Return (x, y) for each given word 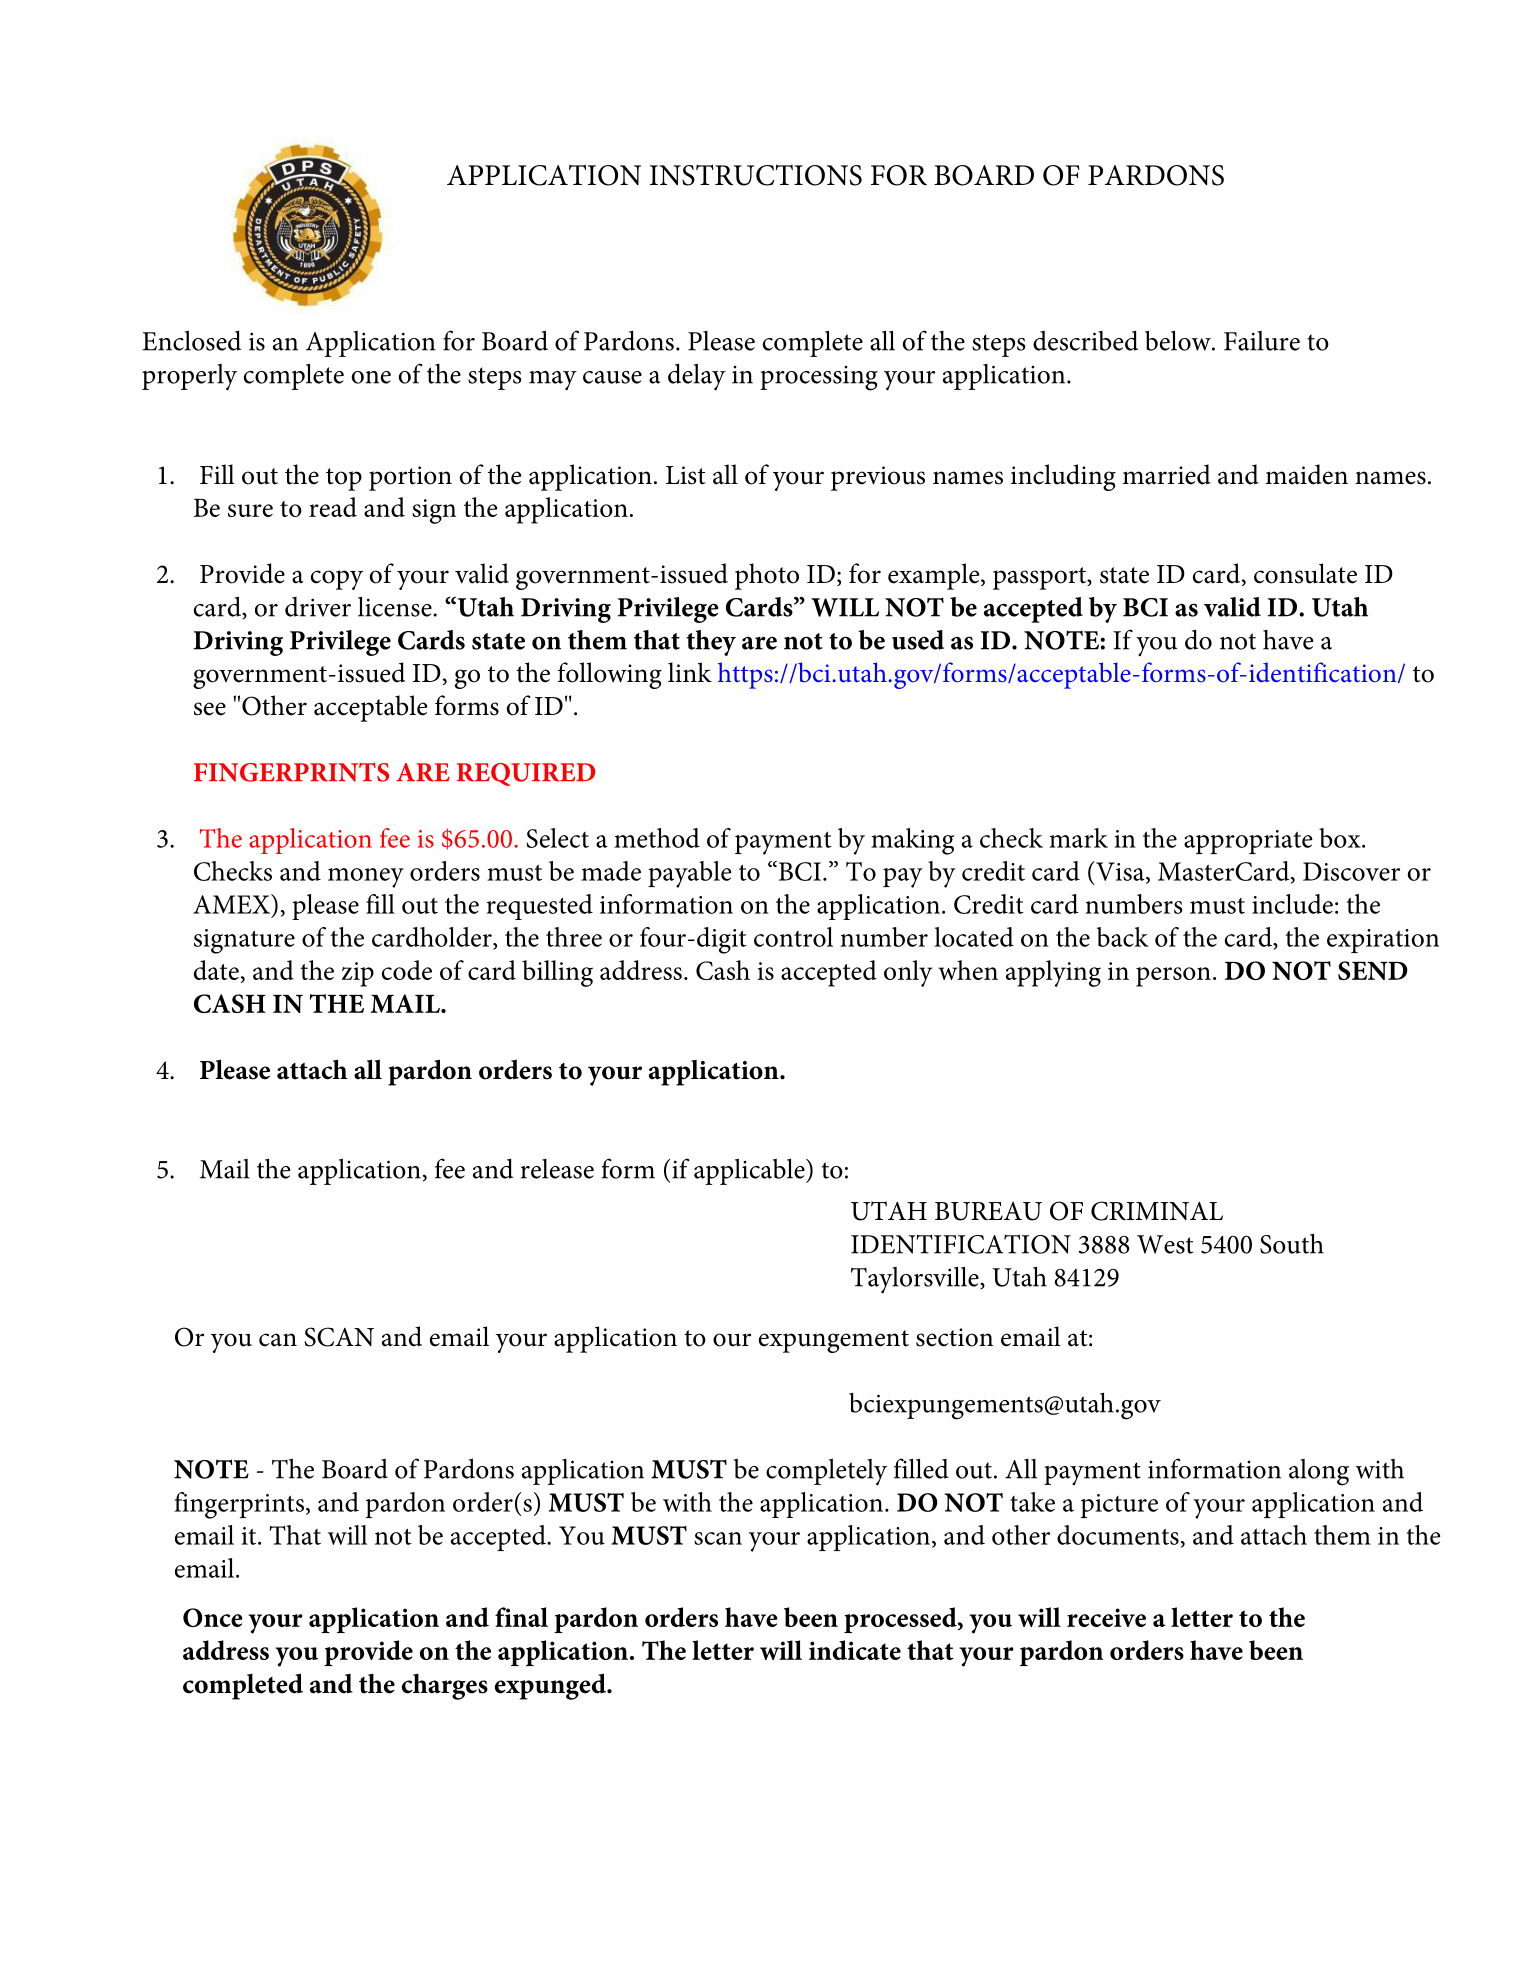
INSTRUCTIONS (756, 175)
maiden (1307, 474)
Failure (1262, 341)
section (954, 1337)
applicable (750, 1171)
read (333, 507)
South (1292, 1243)
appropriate (1248, 842)
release (557, 1169)
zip (358, 974)
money (366, 878)
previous (878, 478)
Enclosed (191, 340)
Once (213, 1617)
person (1173, 977)
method (657, 838)
